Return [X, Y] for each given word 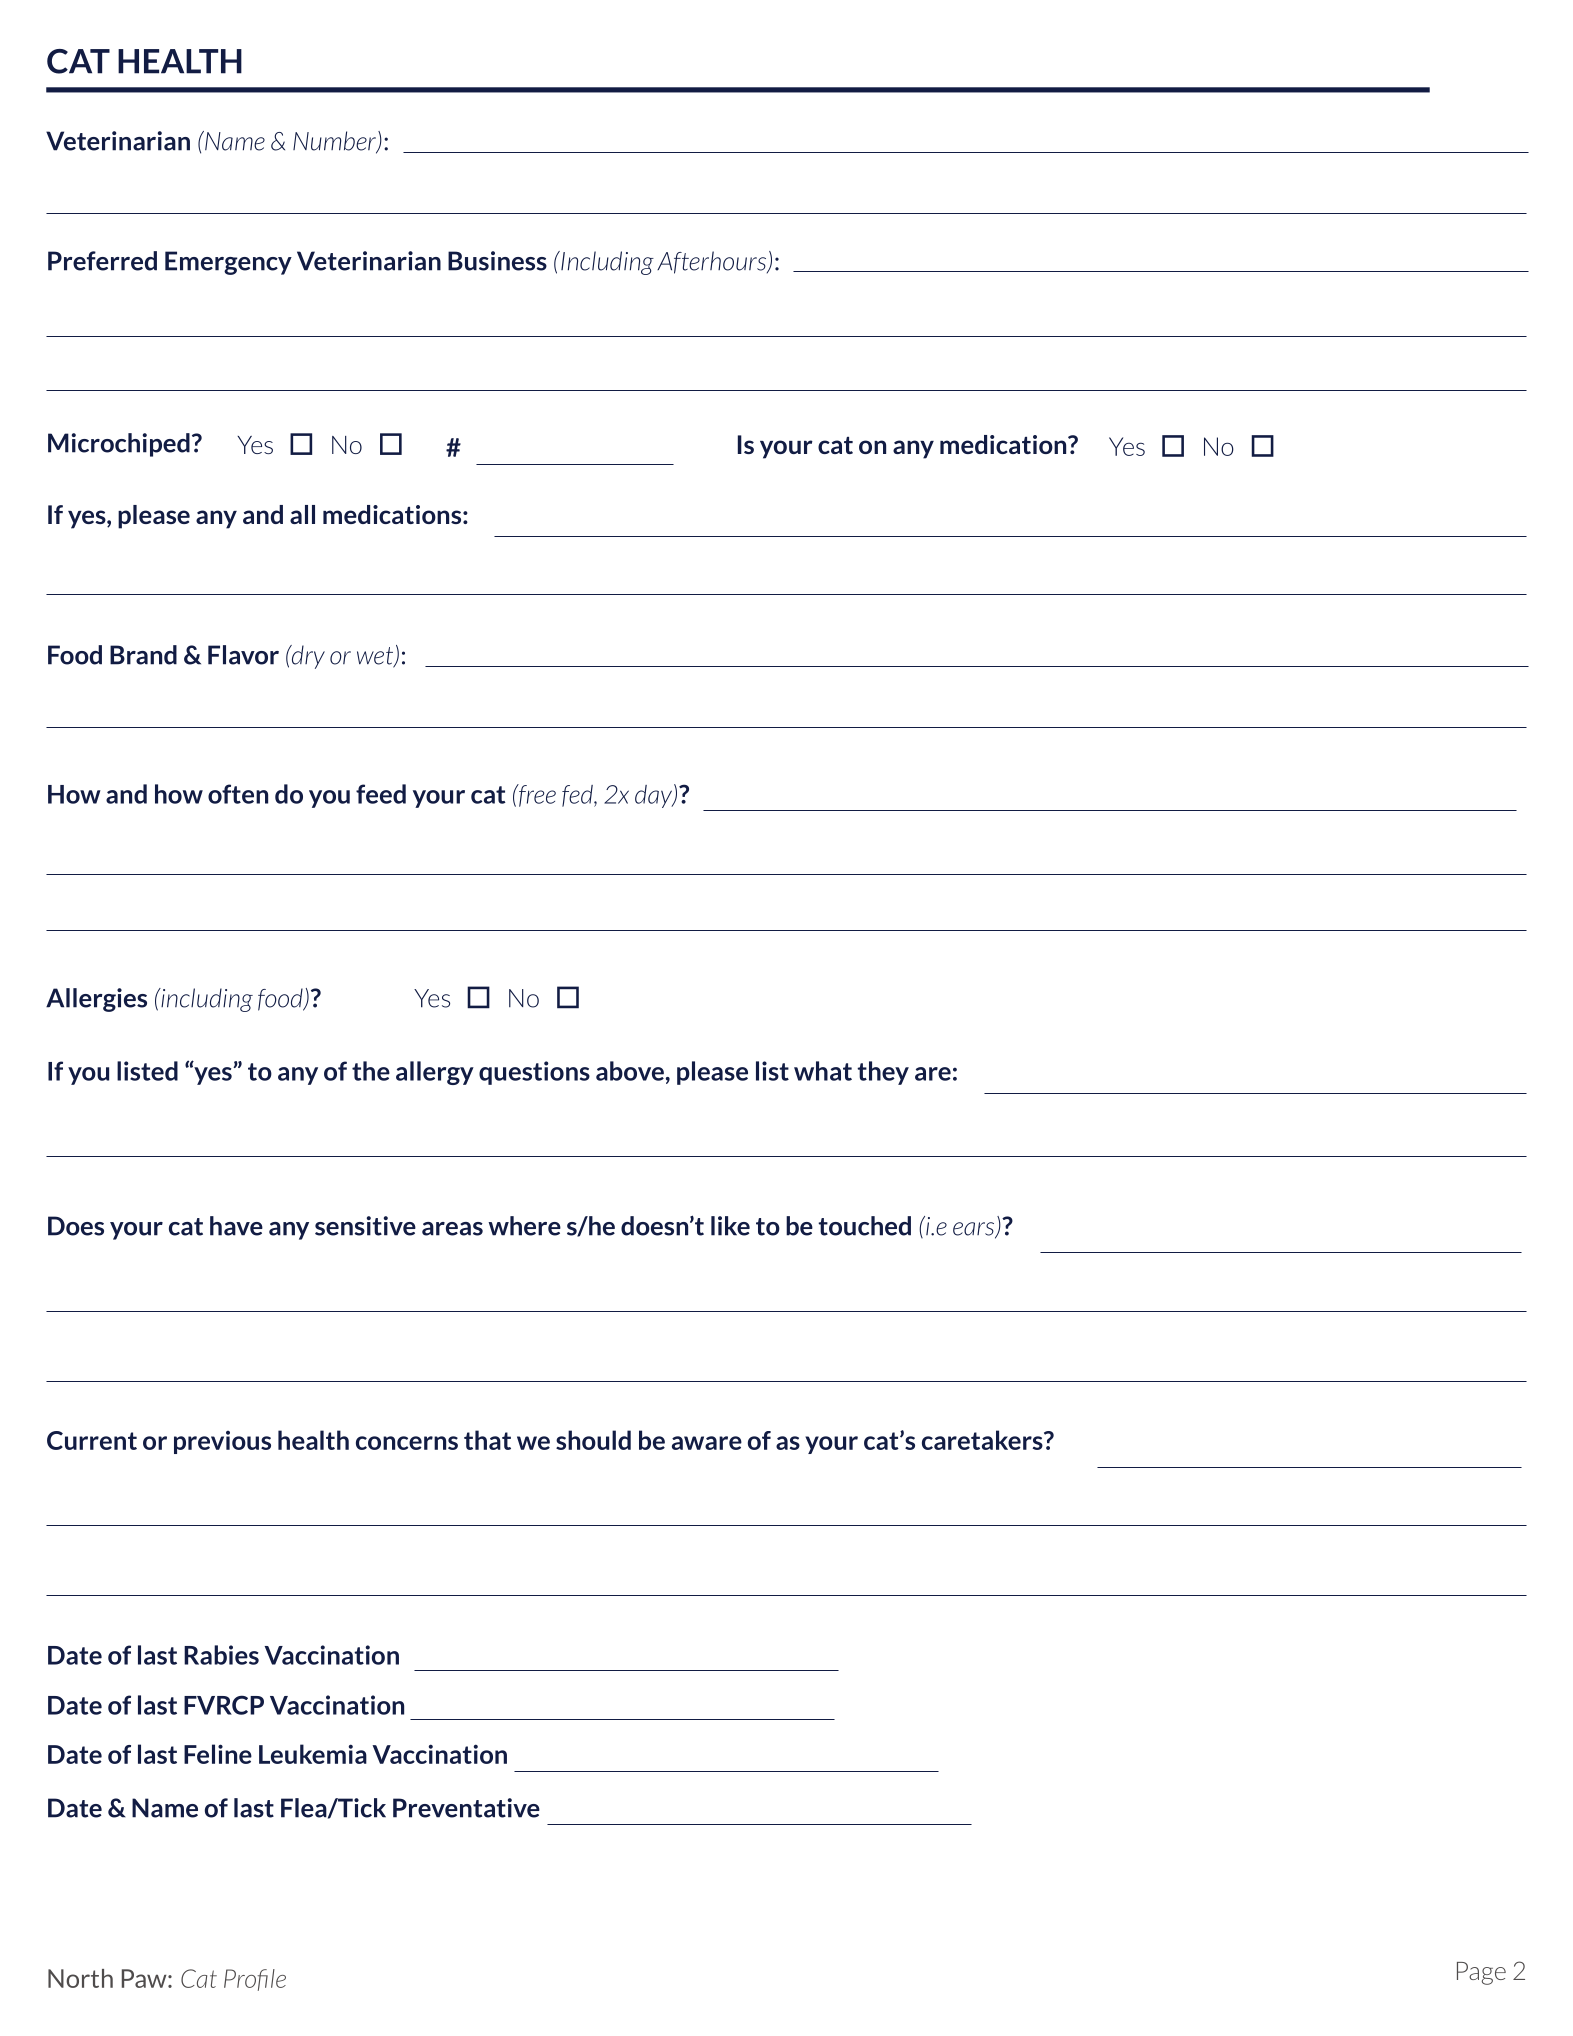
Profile [255, 1980]
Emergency [228, 263]
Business [497, 261]
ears [975, 1230]
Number [335, 142]
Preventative [466, 1808]
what [823, 1071]
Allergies [96, 1000]
